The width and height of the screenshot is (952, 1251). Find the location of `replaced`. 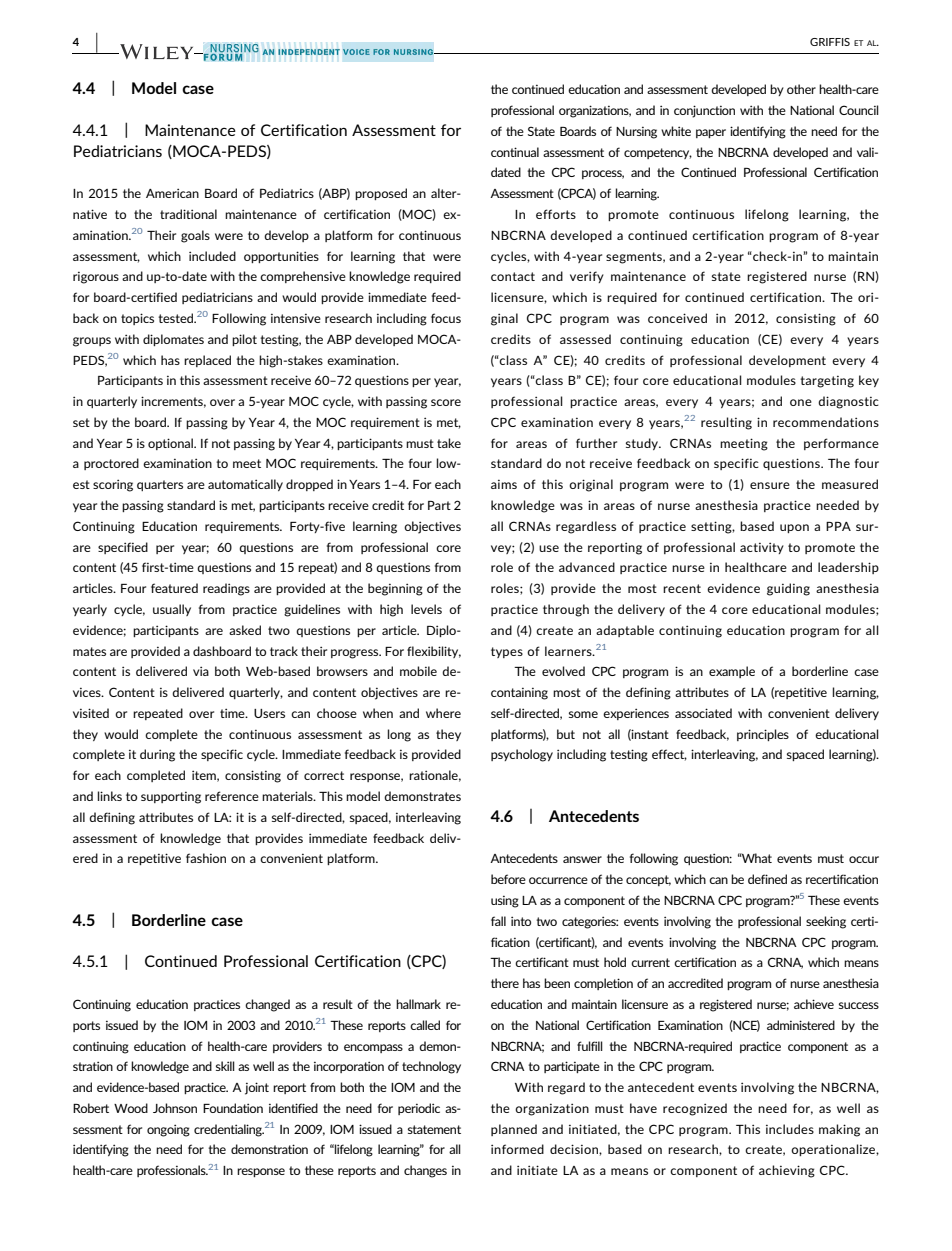

replaced is located at coordinates (207, 361).
